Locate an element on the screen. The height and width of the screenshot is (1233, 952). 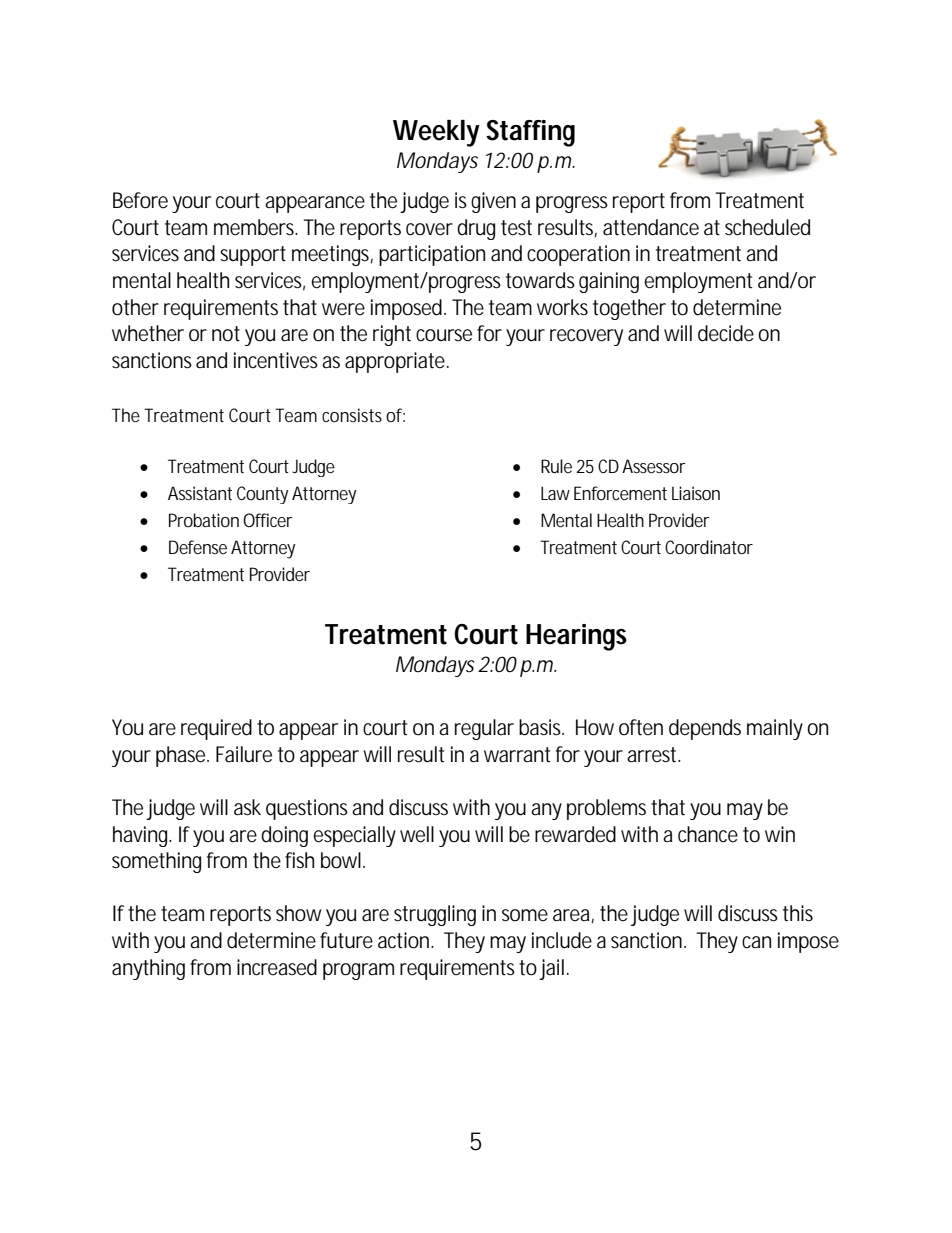
Before is located at coordinates (140, 200).
